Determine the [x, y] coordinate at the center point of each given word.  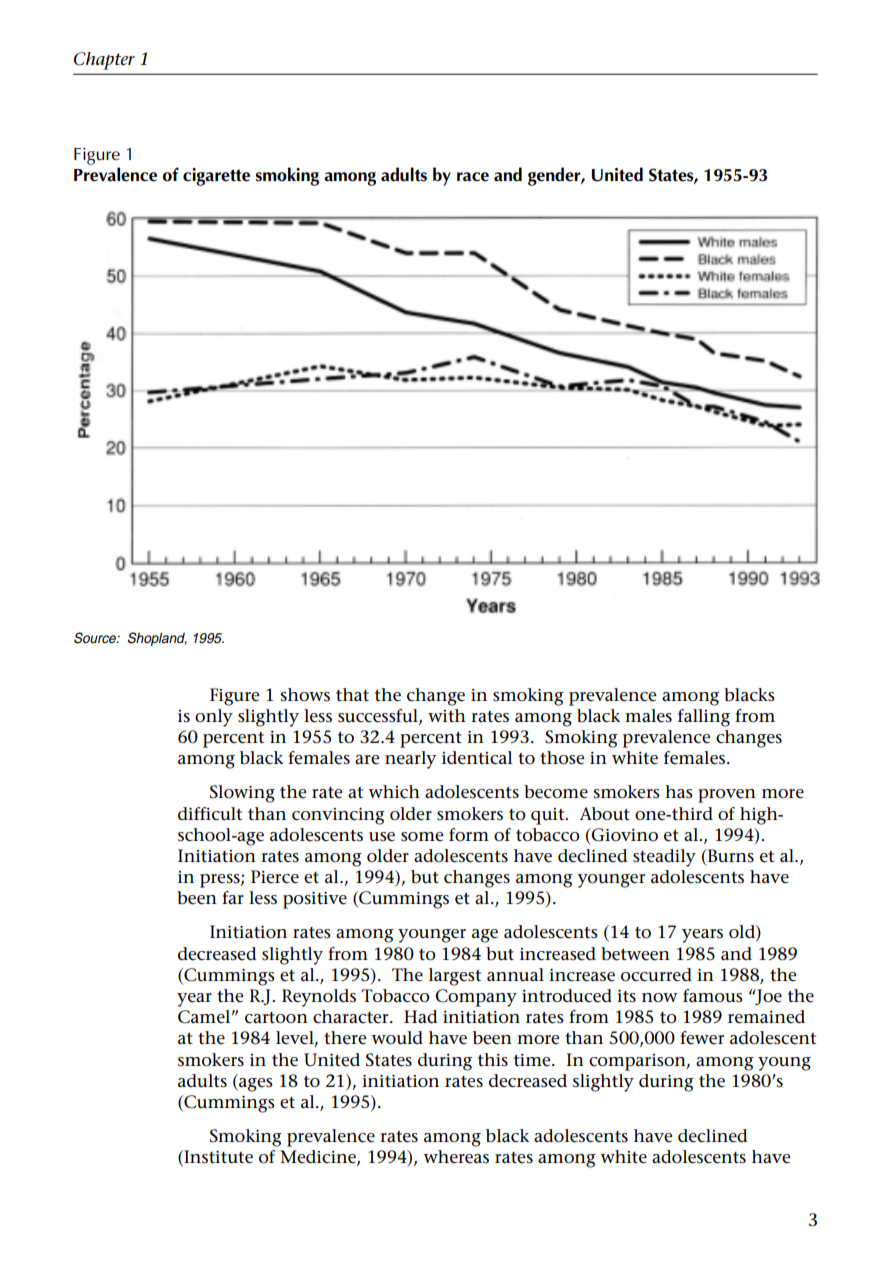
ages [255, 1085]
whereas [456, 1157]
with [447, 715]
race [473, 177]
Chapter [104, 61]
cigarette [216, 177]
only [214, 718]
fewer [702, 1038]
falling [704, 718]
